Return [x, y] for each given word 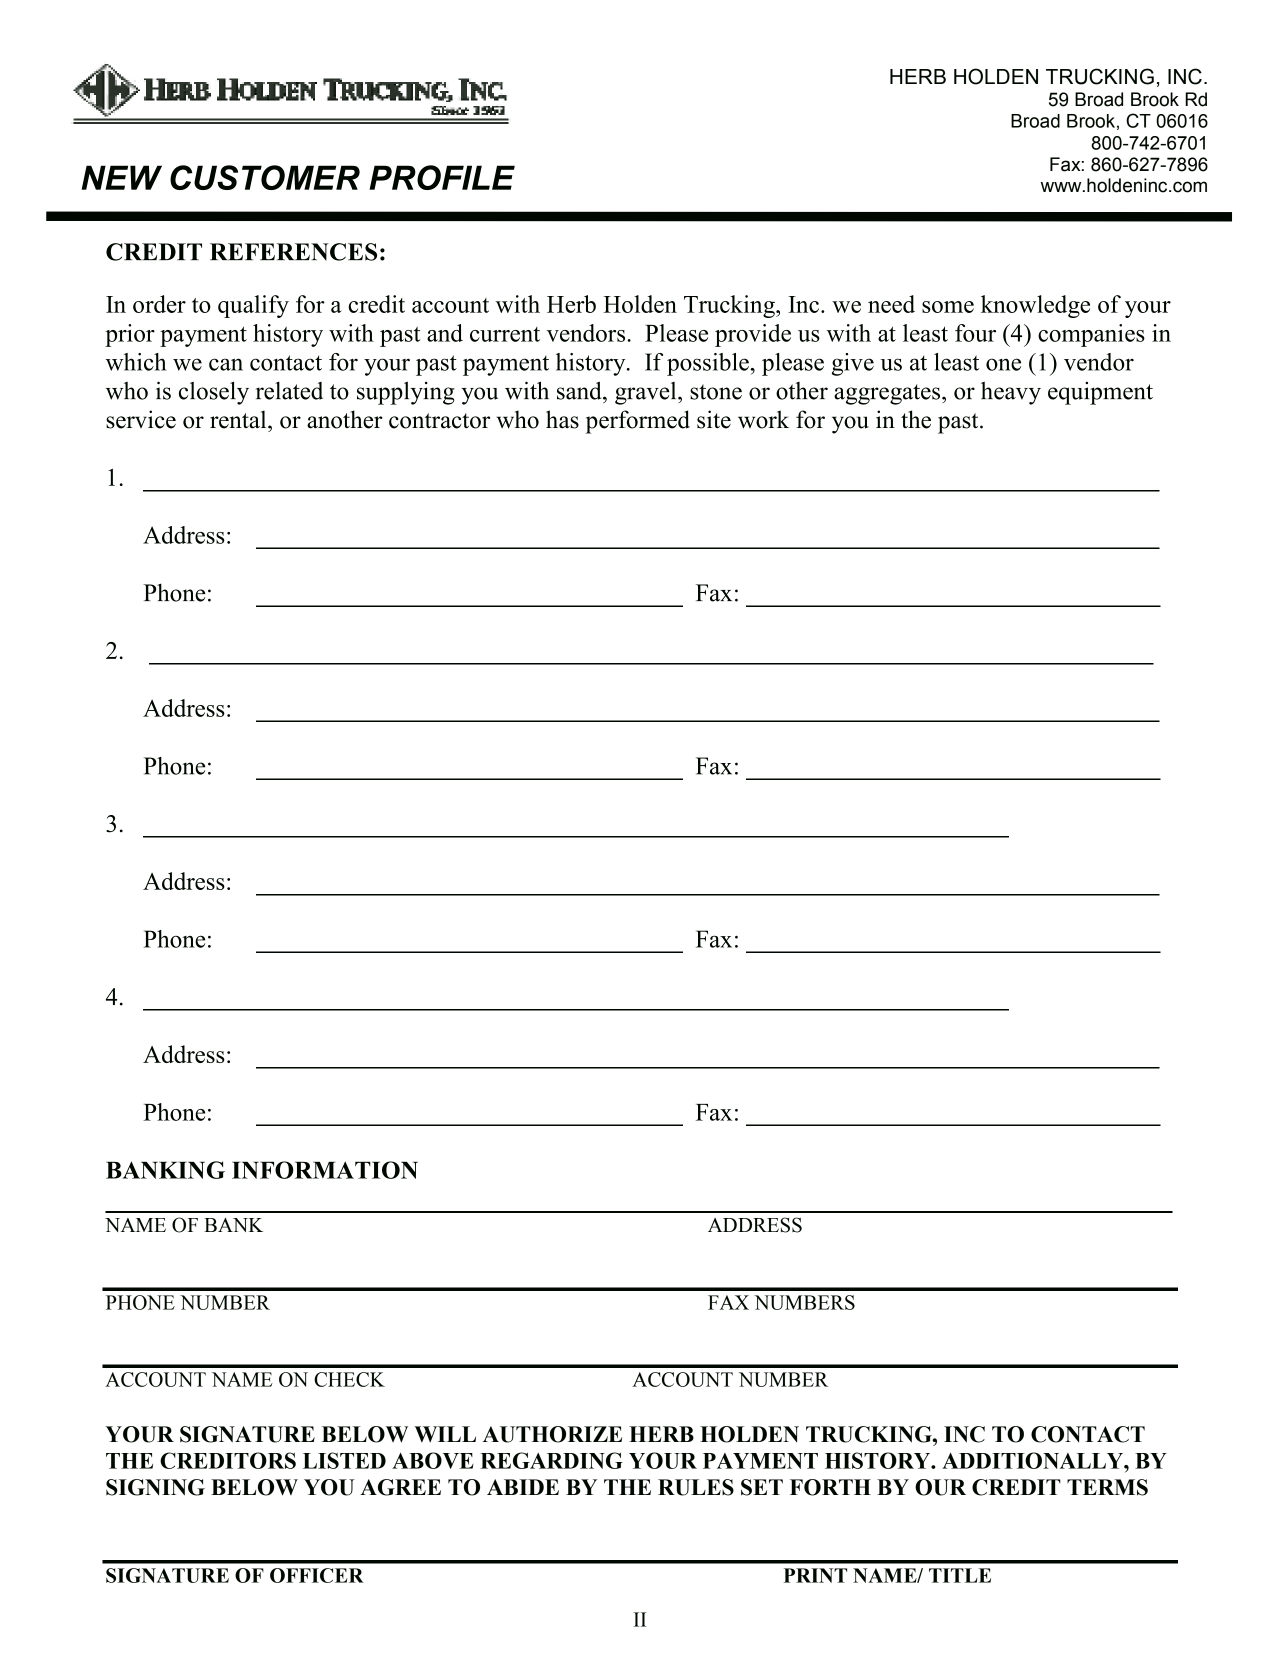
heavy [1011, 393]
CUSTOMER [265, 177]
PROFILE [442, 177]
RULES [696, 1487]
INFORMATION [325, 1170]
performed [638, 422]
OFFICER [317, 1575]
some [948, 307]
